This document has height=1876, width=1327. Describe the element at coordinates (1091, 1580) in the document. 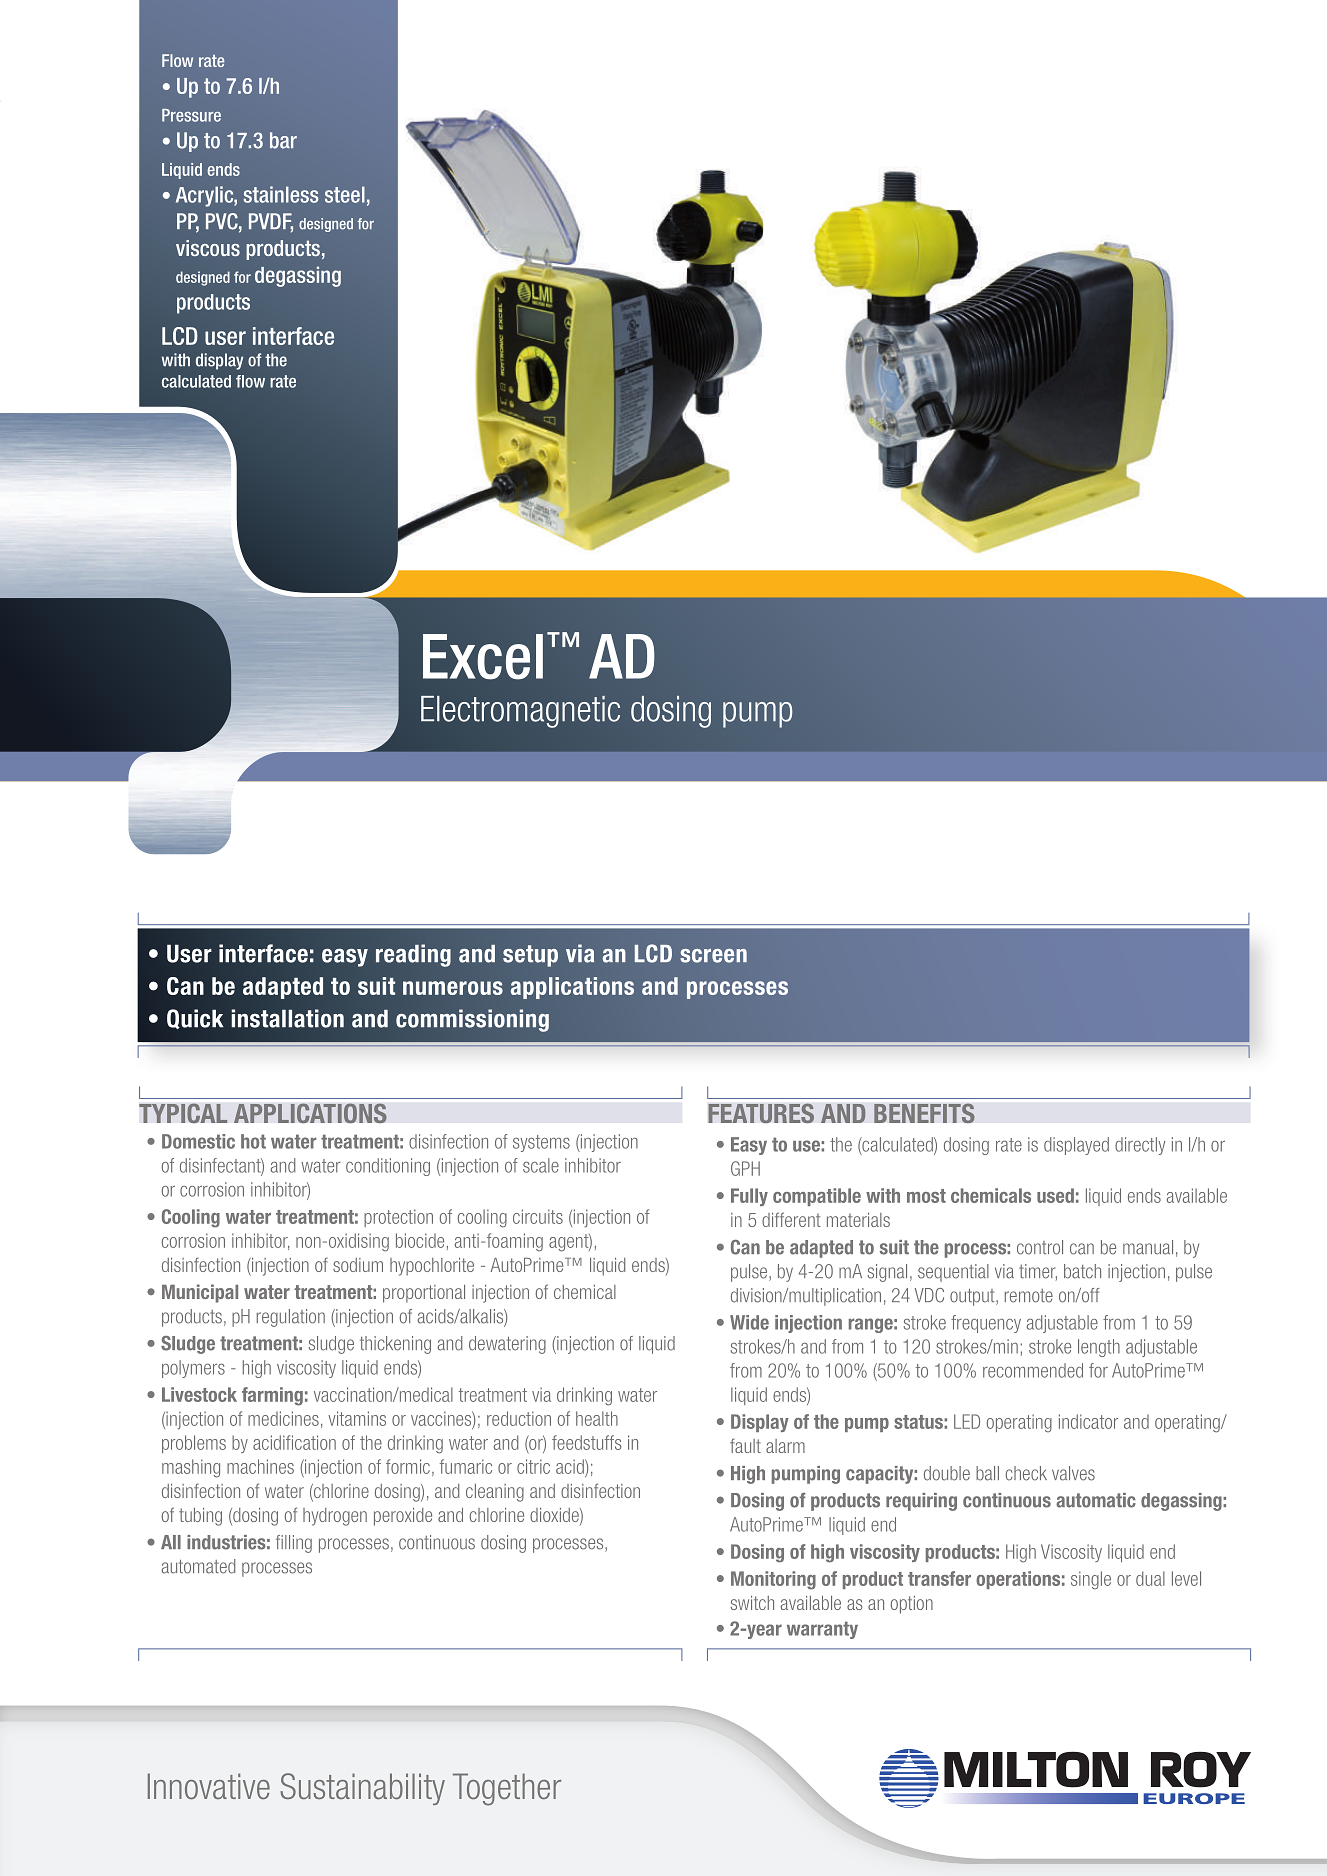

I see `single` at that location.
